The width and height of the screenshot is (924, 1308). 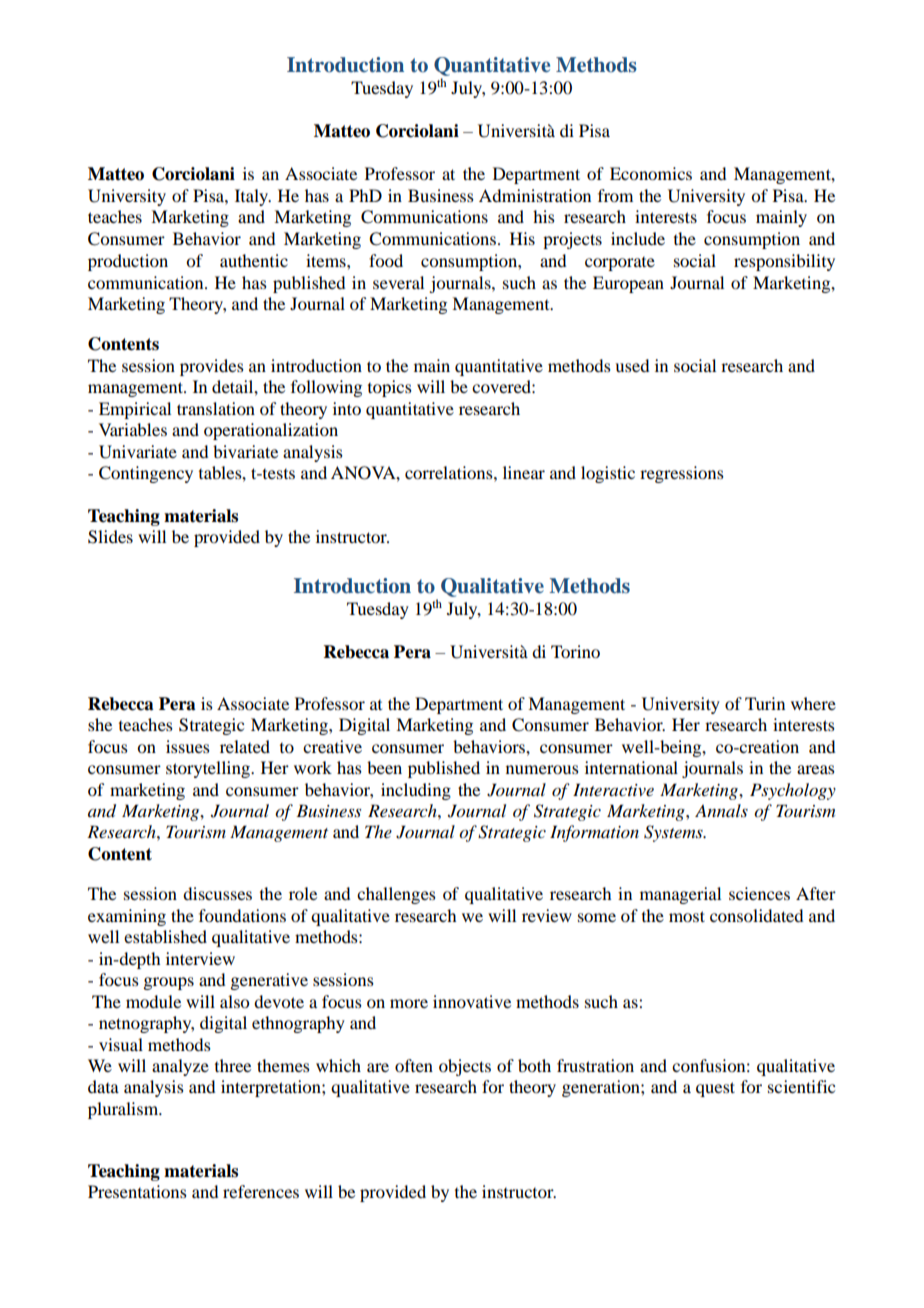 What do you see at coordinates (253, 197) in the screenshot?
I see `Italy` at bounding box center [253, 197].
